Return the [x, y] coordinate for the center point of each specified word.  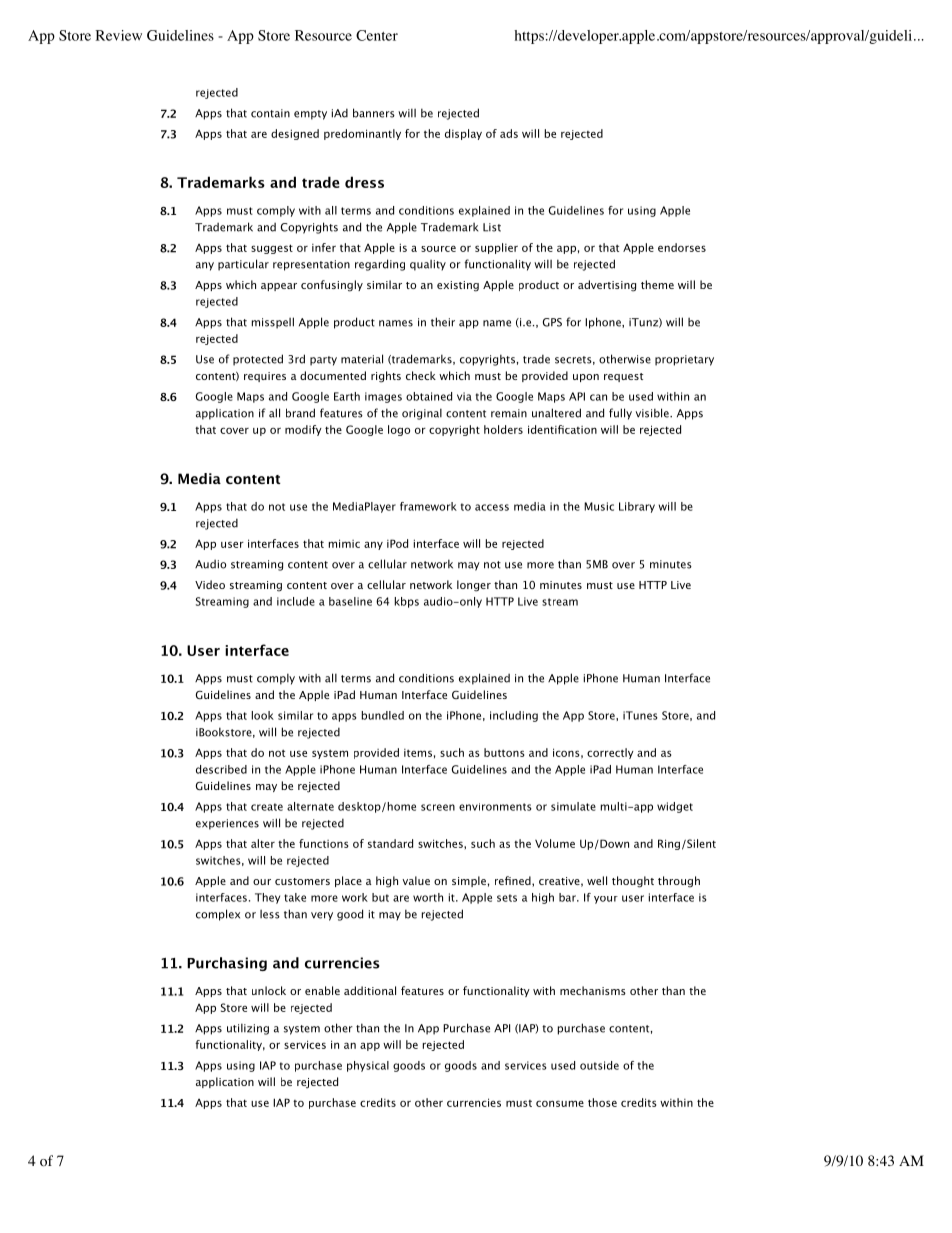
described [221, 769]
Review [118, 35]
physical [368, 1066]
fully [620, 414]
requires [265, 377]
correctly [610, 753]
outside [599, 1065]
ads [509, 133]
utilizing [248, 1029]
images [383, 397]
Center [377, 35]
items [418, 753]
